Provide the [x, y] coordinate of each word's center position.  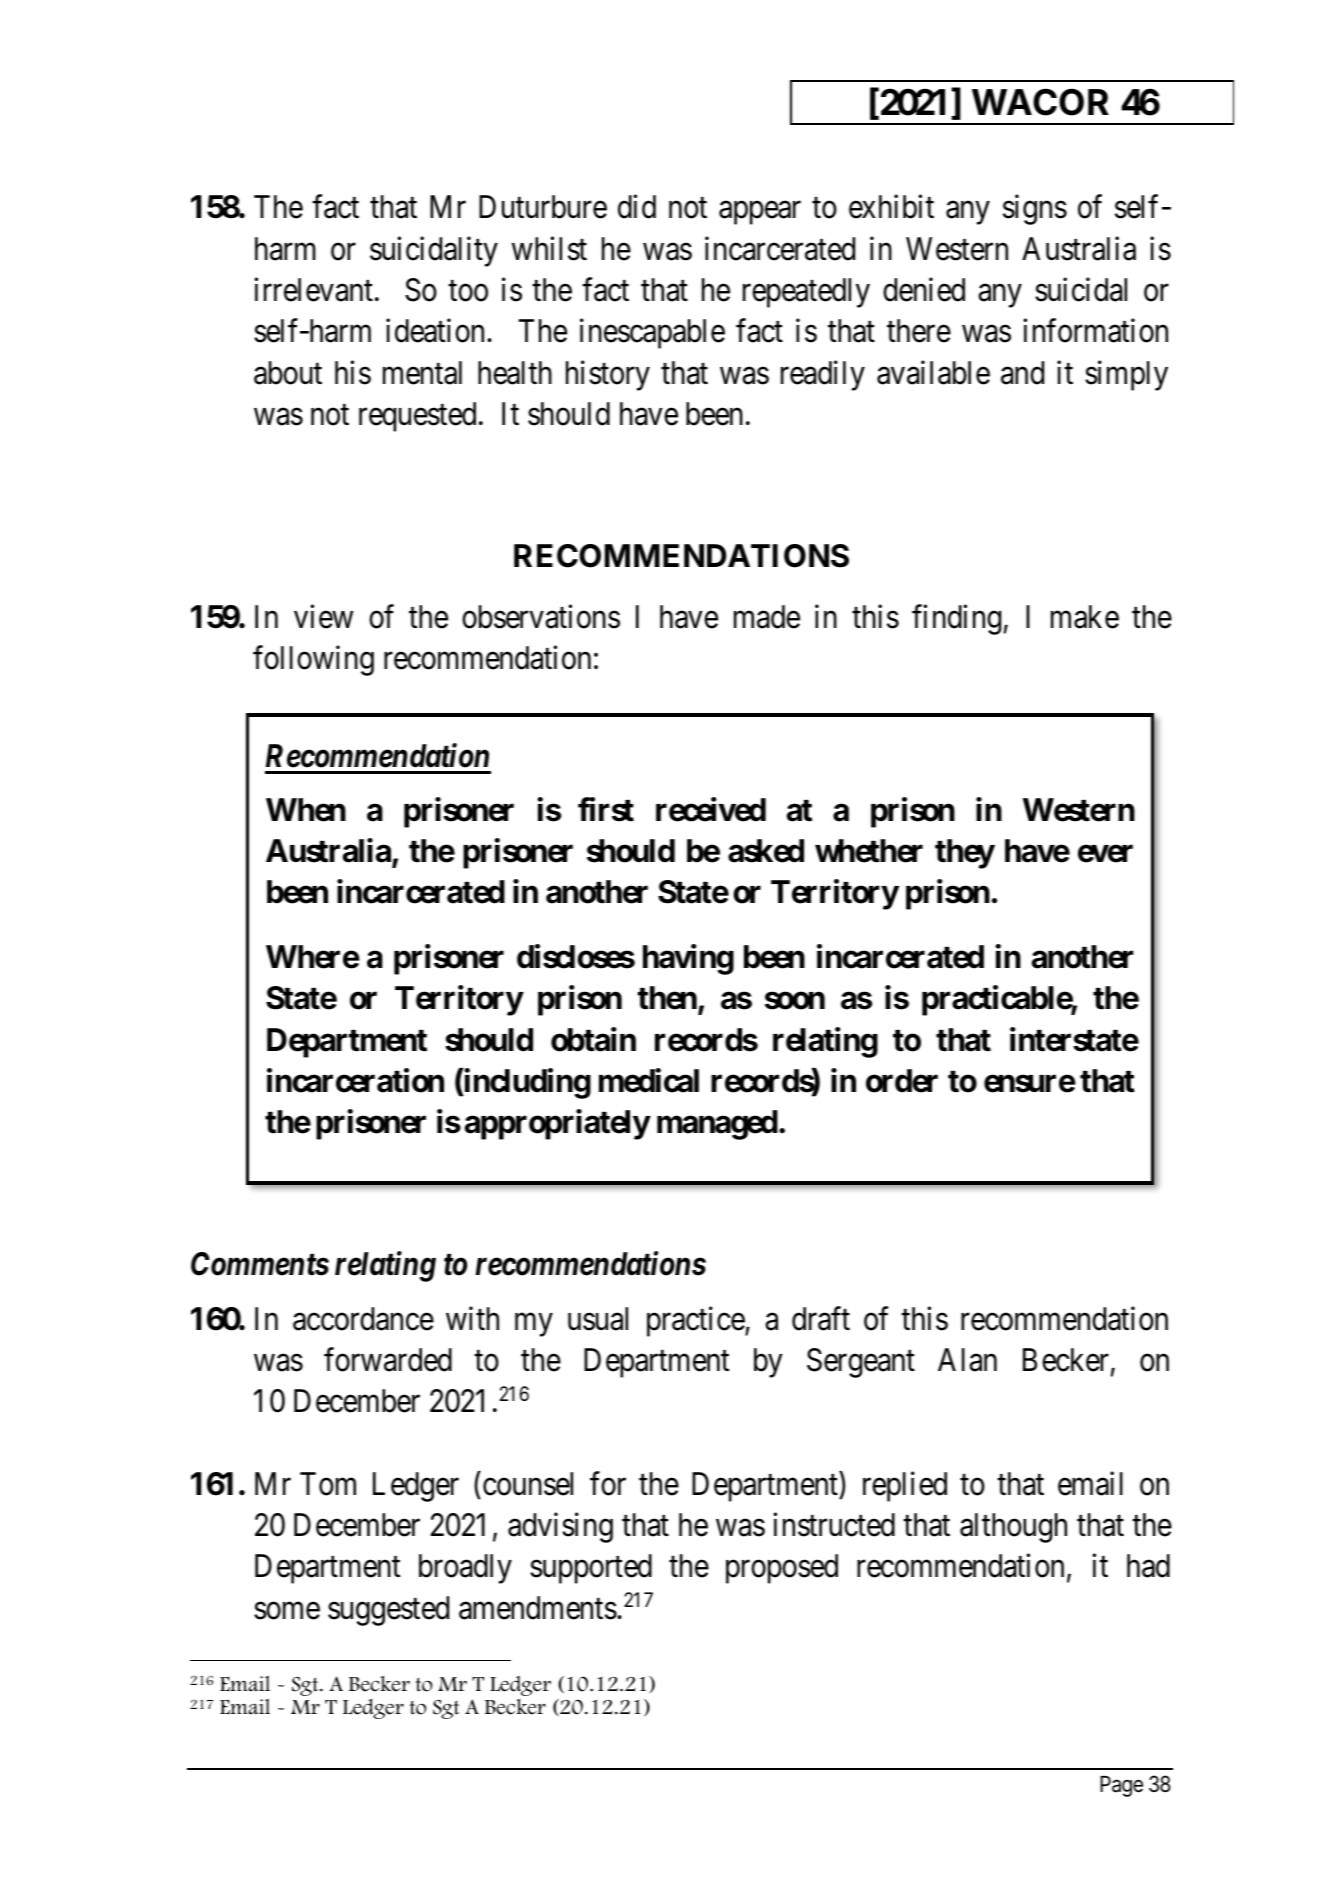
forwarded [388, 1359]
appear [760, 213]
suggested [388, 1611]
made [767, 617]
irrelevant [313, 290]
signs [1035, 210]
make [1085, 617]
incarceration [355, 1081]
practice [696, 1321]
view [323, 617]
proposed [782, 1569]
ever [1105, 854]
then [668, 999]
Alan [967, 1360]
